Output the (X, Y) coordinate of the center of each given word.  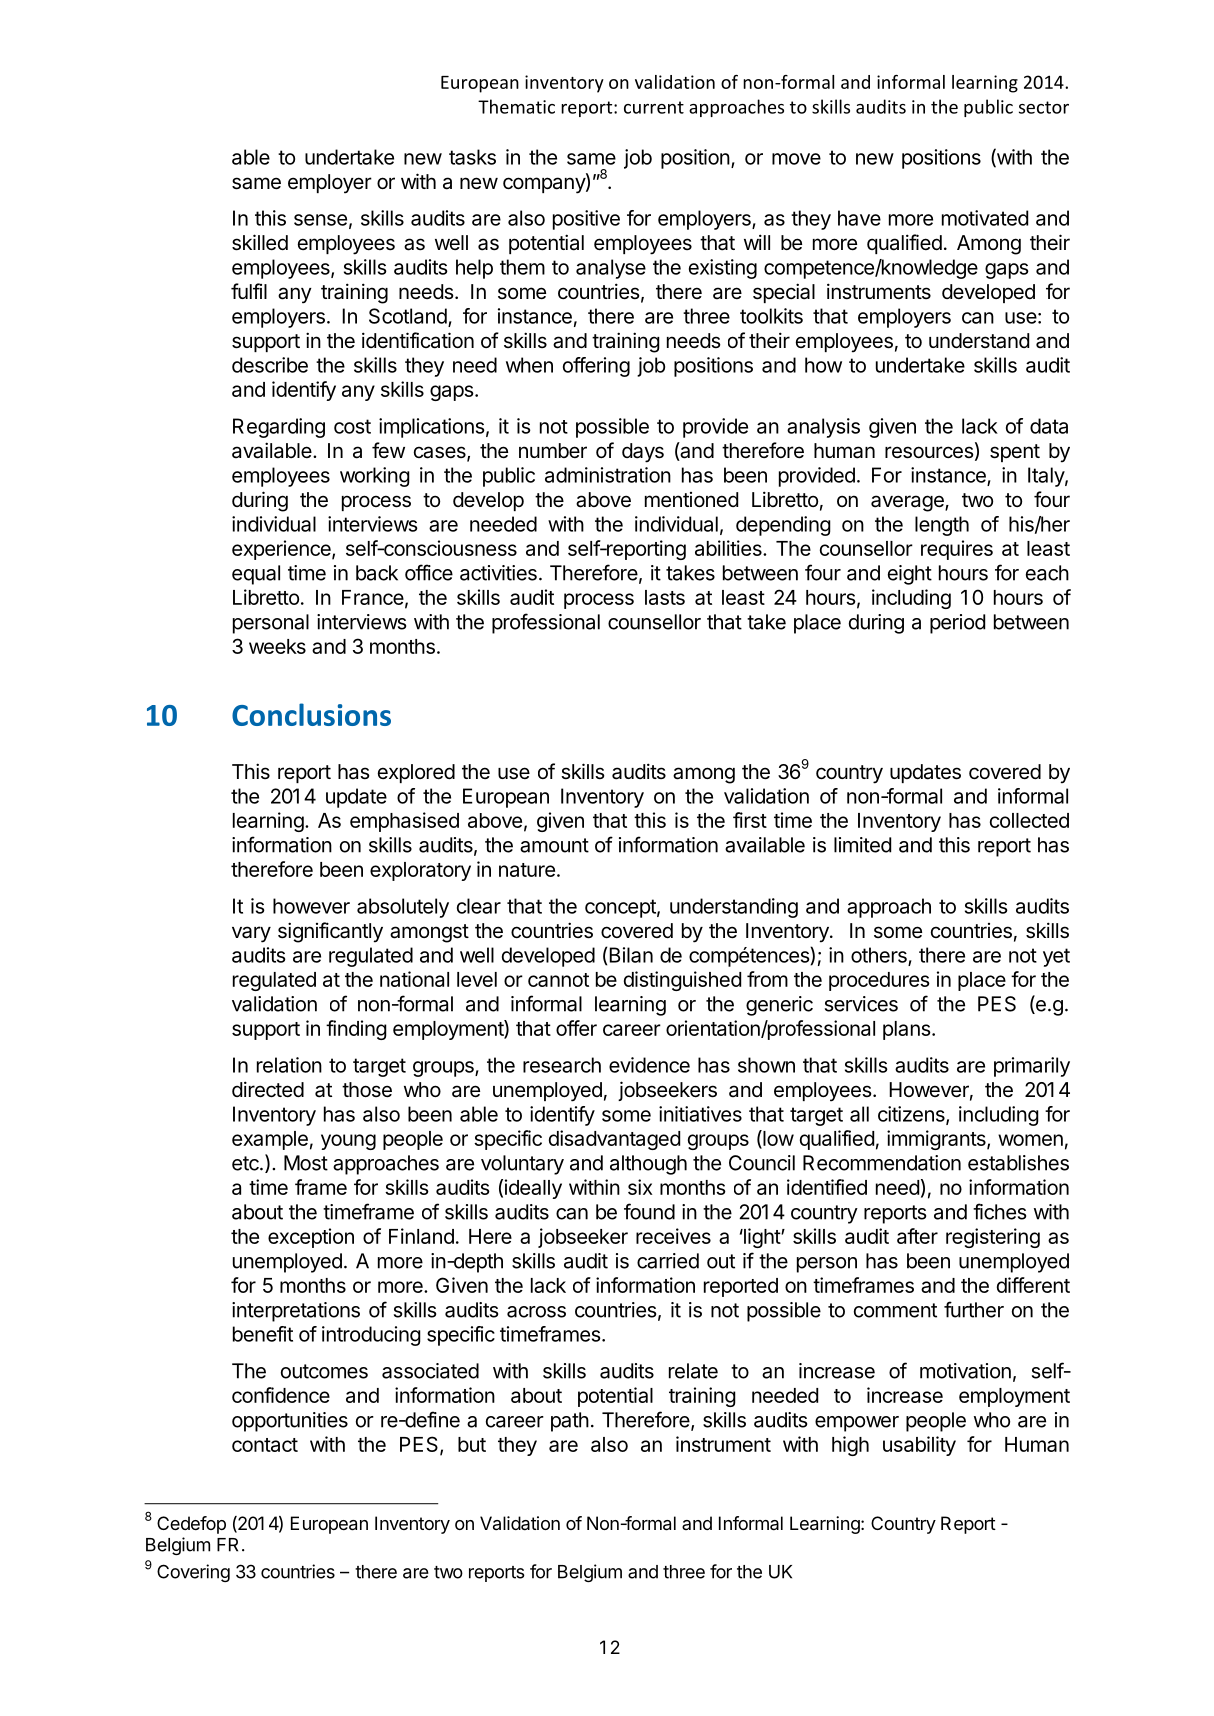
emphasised (404, 822)
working (375, 477)
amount (554, 845)
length (942, 526)
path (570, 1422)
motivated (985, 218)
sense (320, 220)
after (917, 1236)
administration (608, 475)
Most (306, 1163)
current (654, 107)
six (640, 1187)
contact (265, 1445)
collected (1029, 820)
